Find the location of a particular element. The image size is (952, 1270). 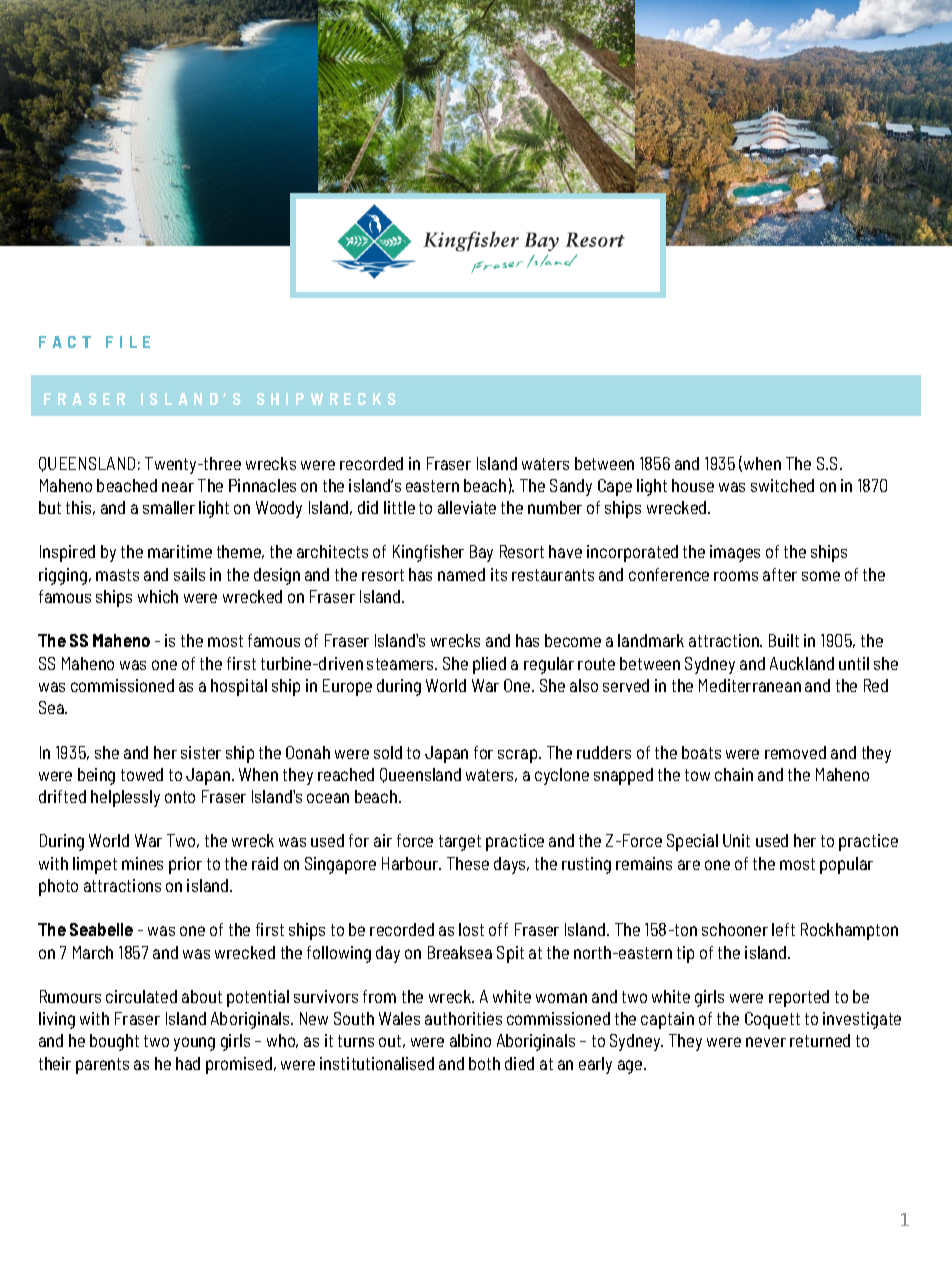

switched is located at coordinates (782, 485).
